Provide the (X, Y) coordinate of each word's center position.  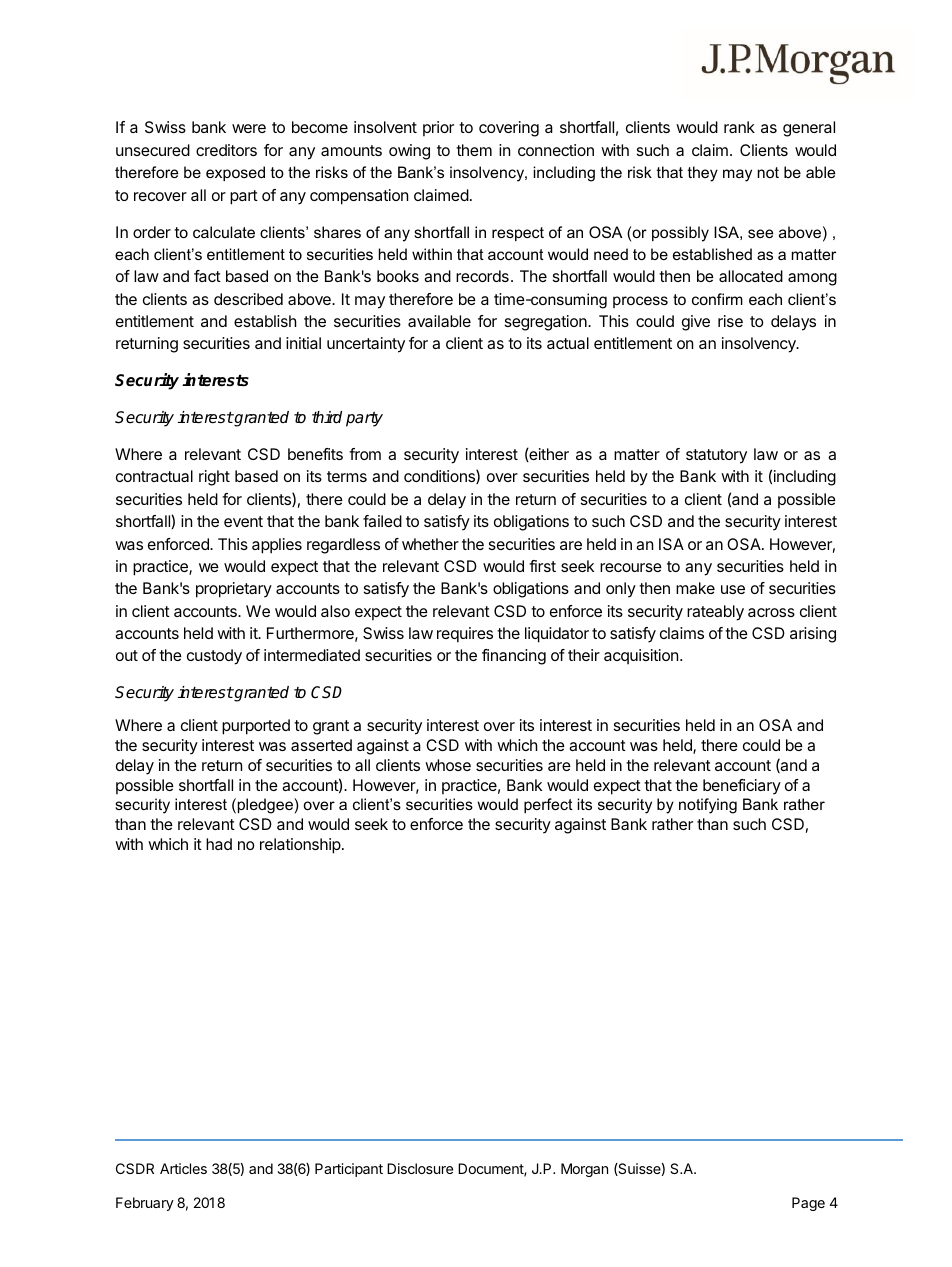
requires (465, 635)
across (771, 612)
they (703, 174)
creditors (226, 150)
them (474, 150)
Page (808, 1204)
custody (214, 657)
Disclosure (420, 1168)
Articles (183, 1168)
